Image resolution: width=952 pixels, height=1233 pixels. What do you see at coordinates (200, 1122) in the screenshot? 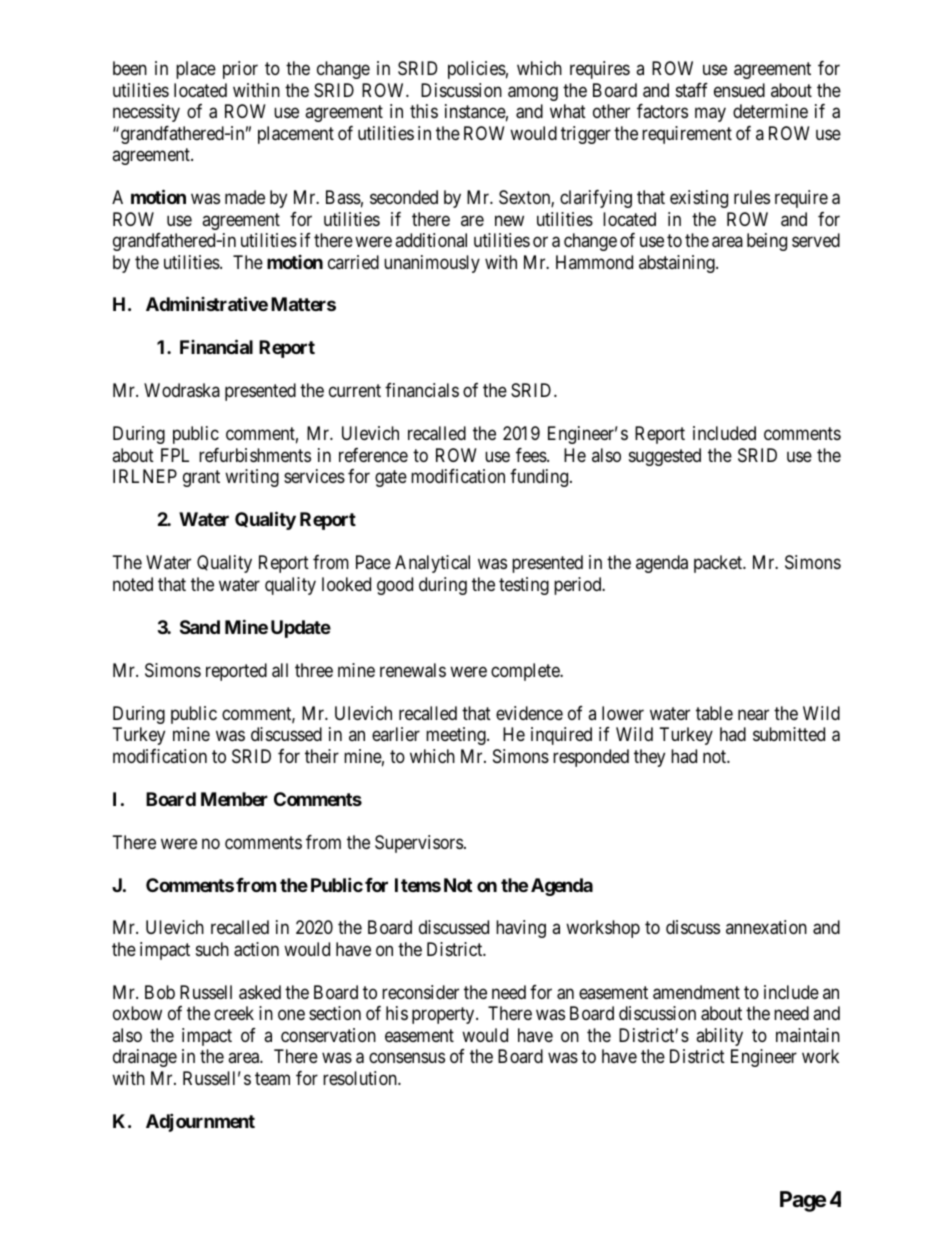
I see `Adjournment` at bounding box center [200, 1122].
